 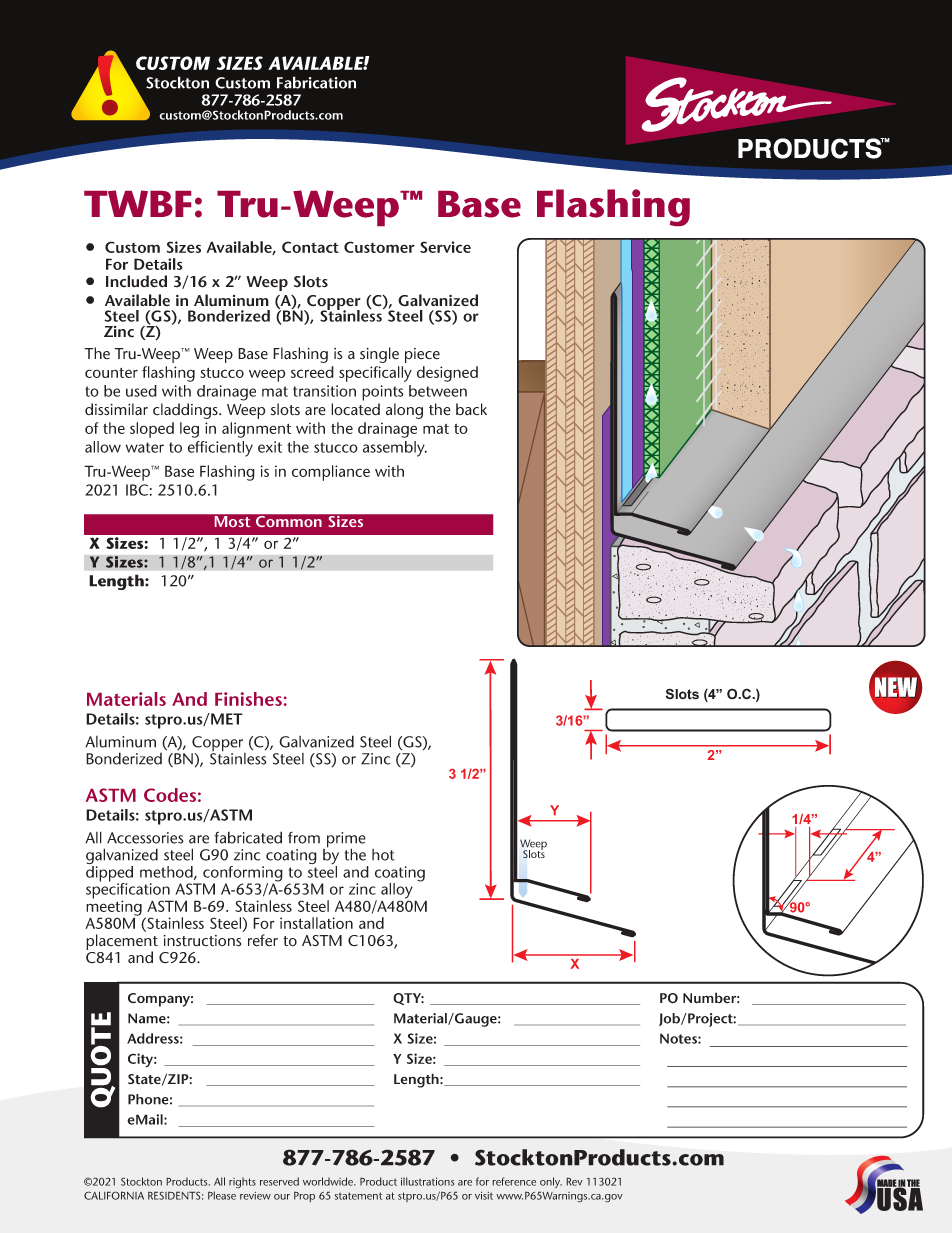 I want to click on used, so click(x=141, y=391).
